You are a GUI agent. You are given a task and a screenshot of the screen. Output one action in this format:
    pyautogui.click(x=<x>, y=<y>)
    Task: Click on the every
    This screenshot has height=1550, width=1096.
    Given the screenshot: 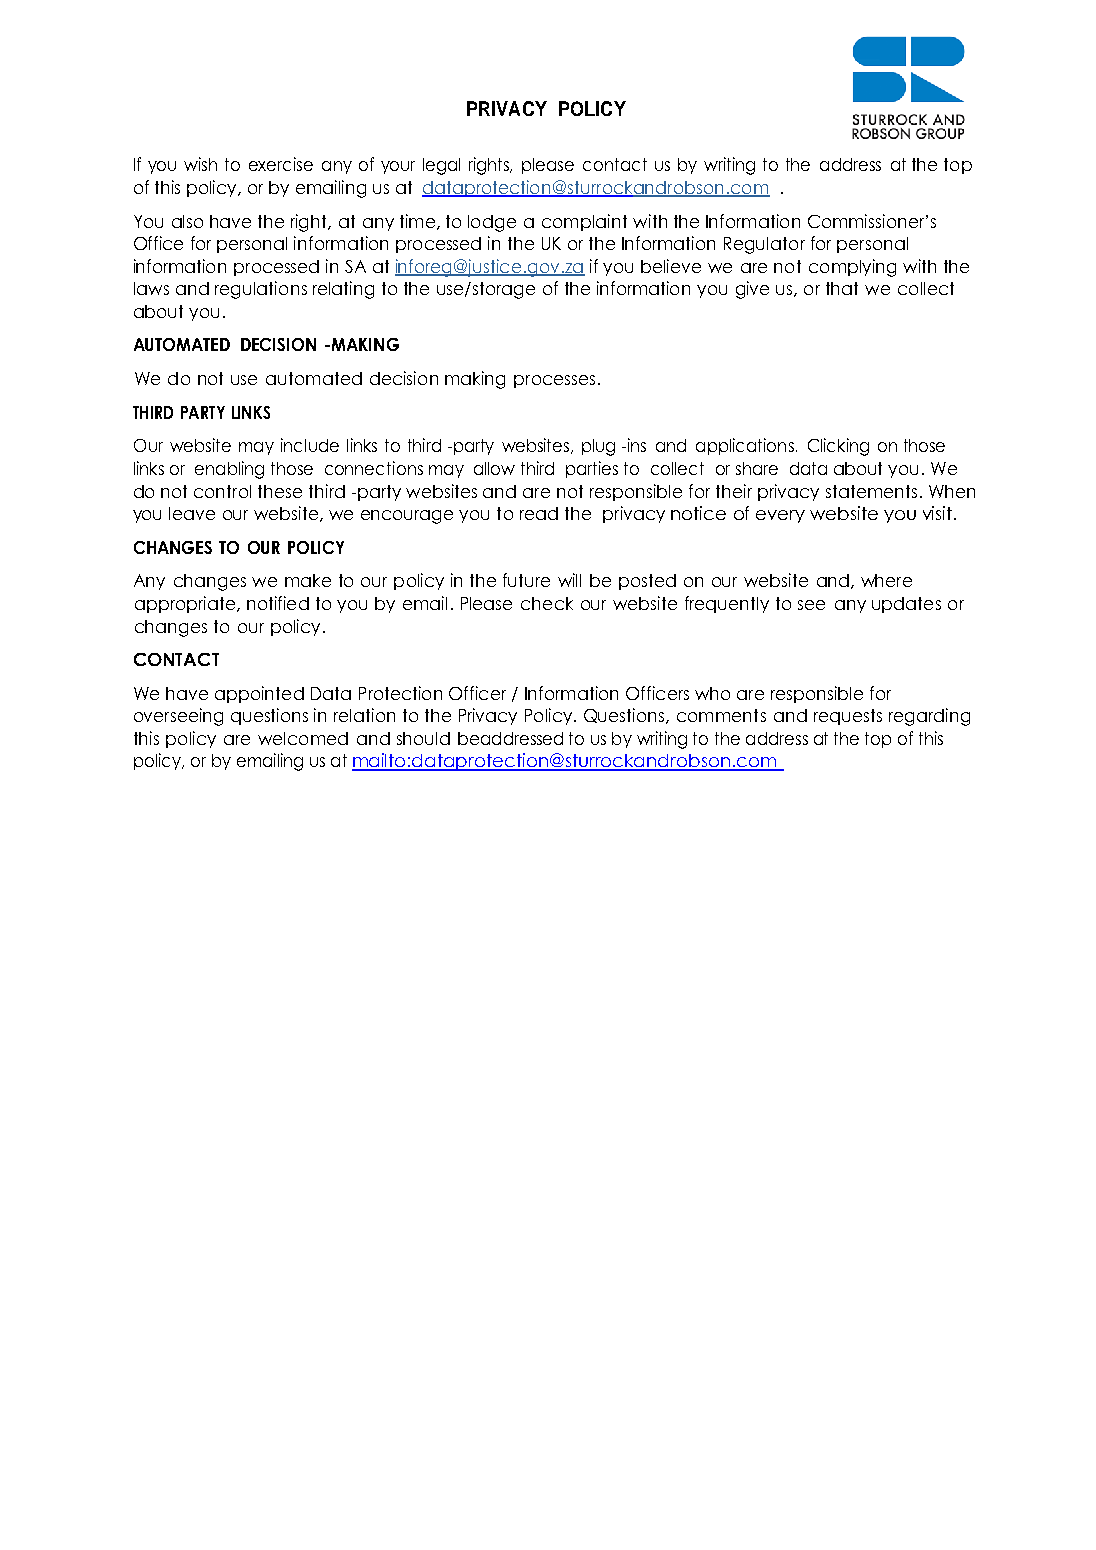 What is the action you would take?
    pyautogui.click(x=780, y=516)
